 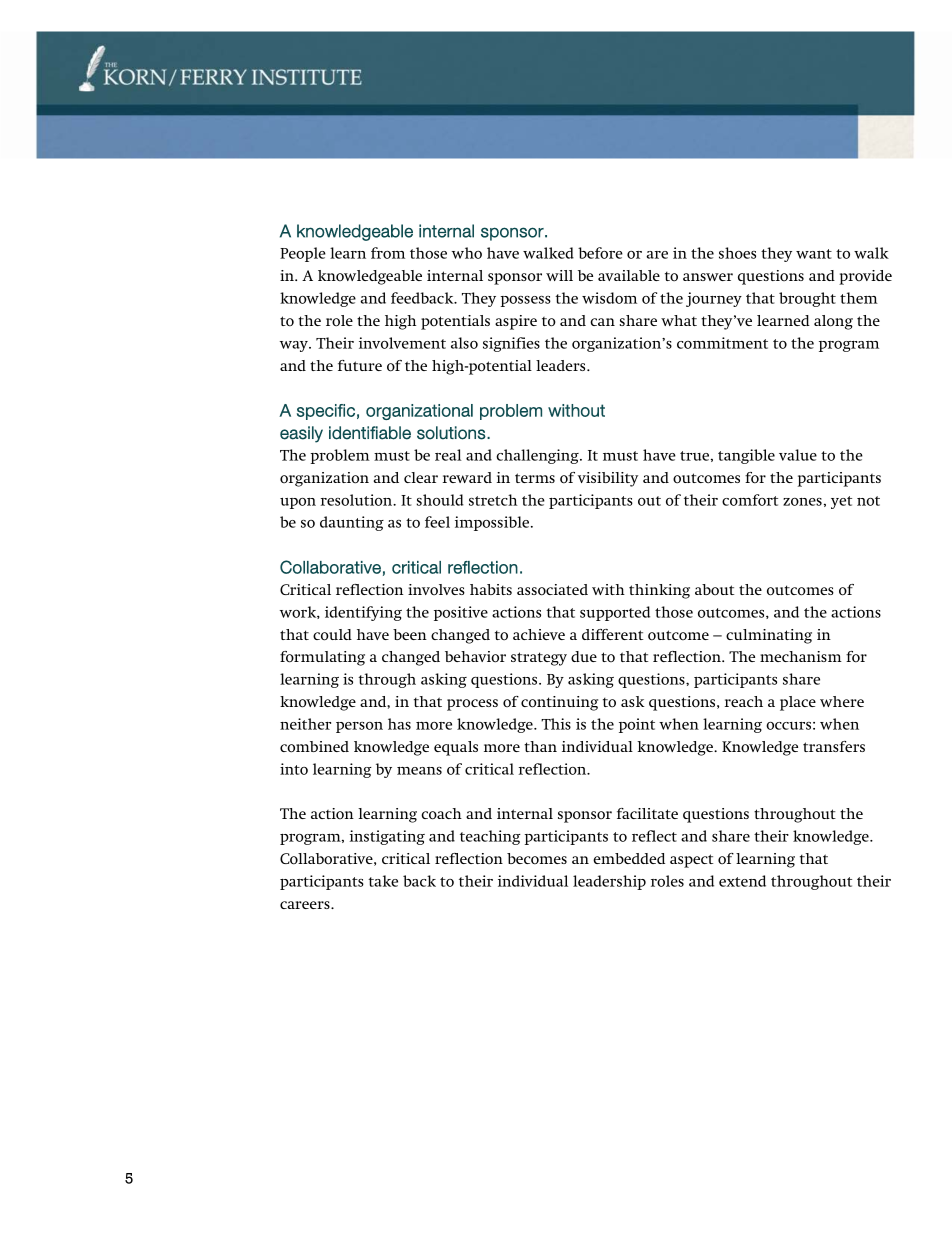 I want to click on want, so click(x=814, y=254).
